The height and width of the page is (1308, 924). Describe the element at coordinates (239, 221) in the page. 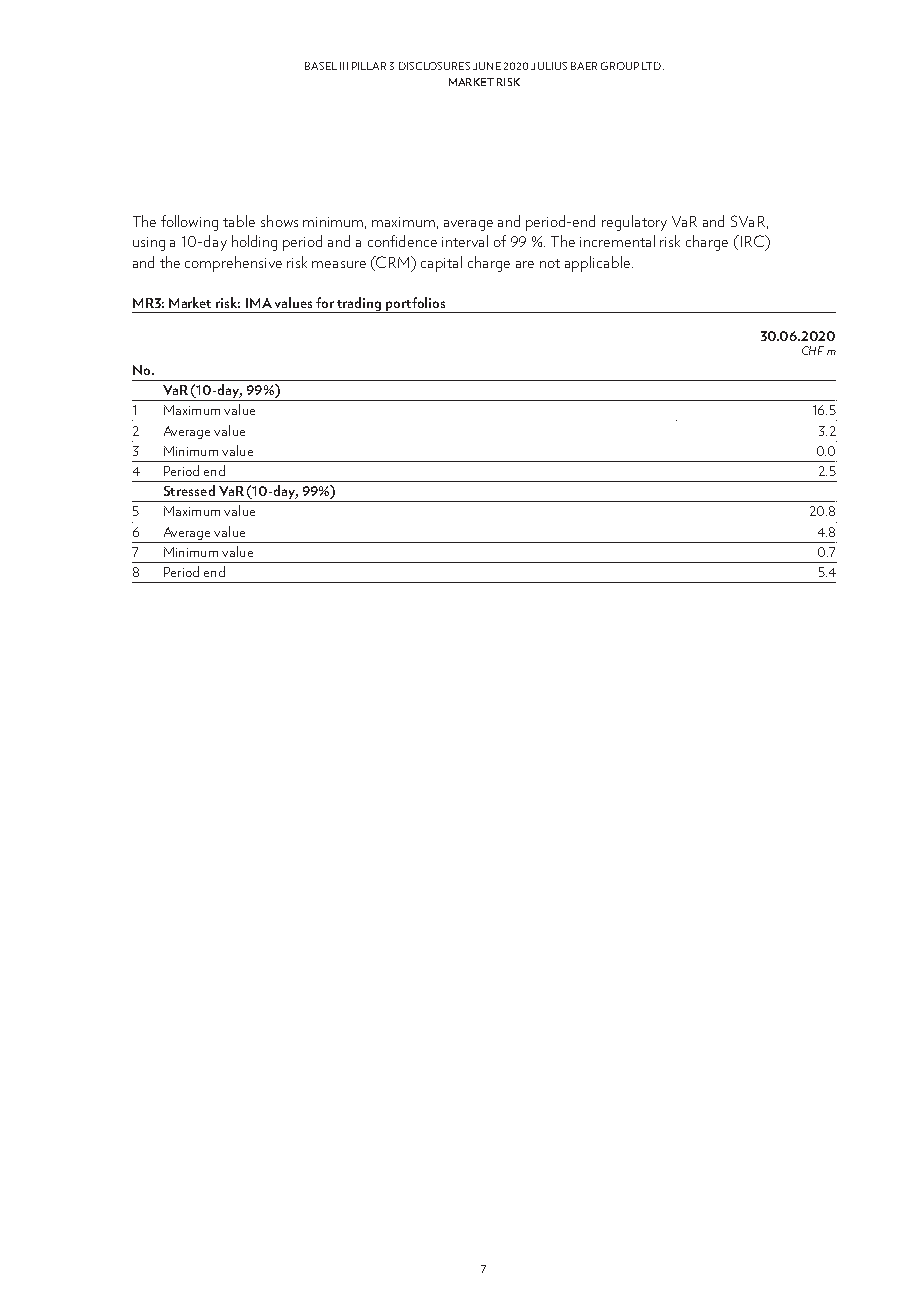

I see `table` at that location.
